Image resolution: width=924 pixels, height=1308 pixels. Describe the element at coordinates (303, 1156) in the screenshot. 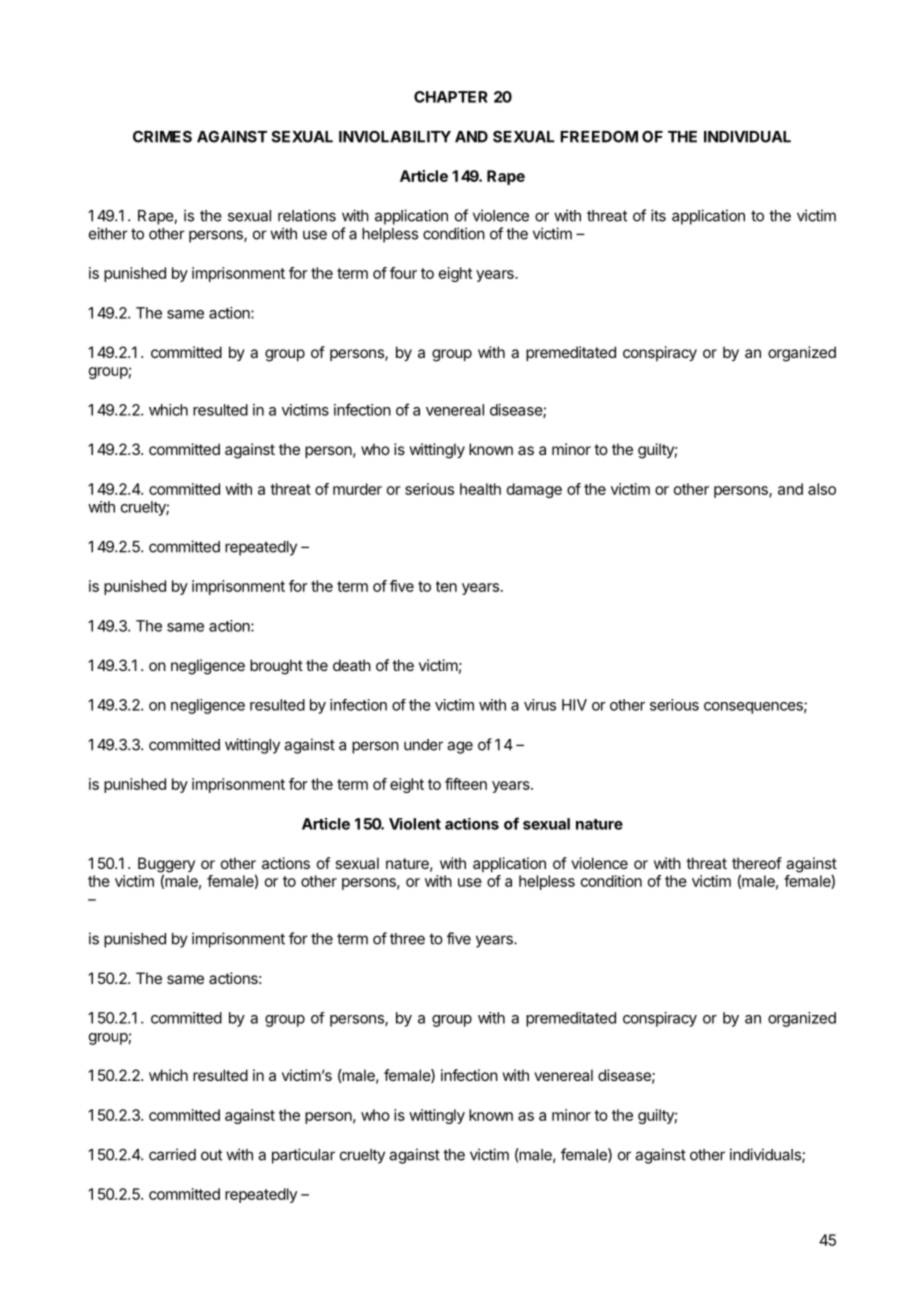

I see `particular` at that location.
